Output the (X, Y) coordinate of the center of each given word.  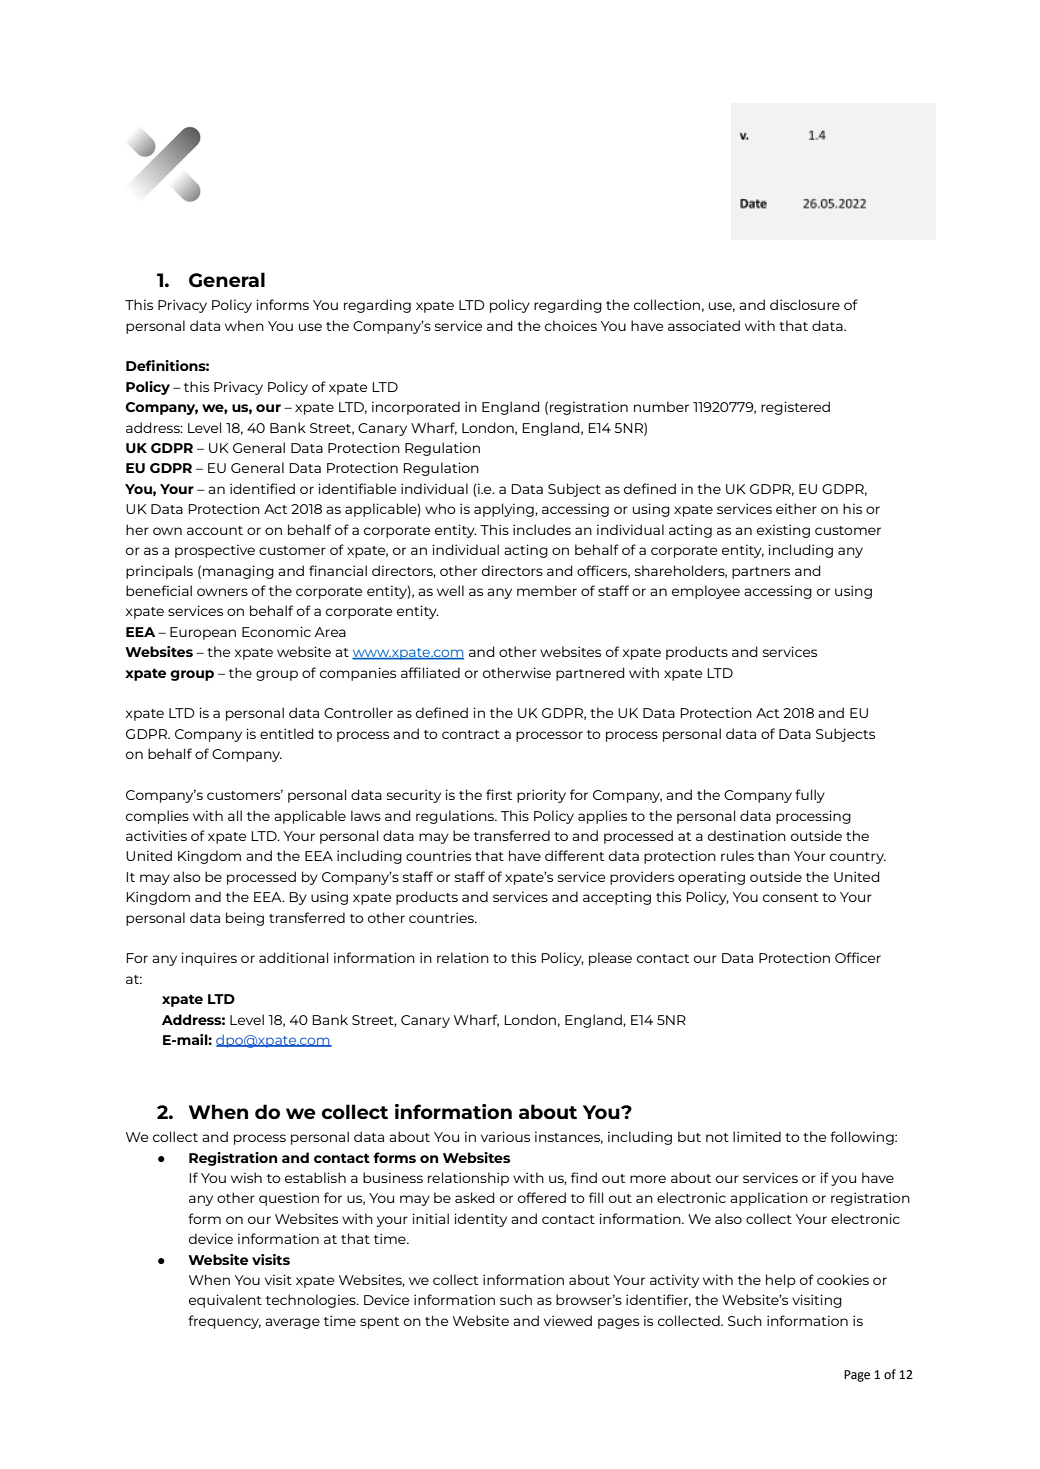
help (781, 1281)
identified (262, 488)
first (499, 794)
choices (571, 325)
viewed (568, 1320)
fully (810, 796)
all (235, 815)
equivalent (225, 1301)
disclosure (805, 304)
